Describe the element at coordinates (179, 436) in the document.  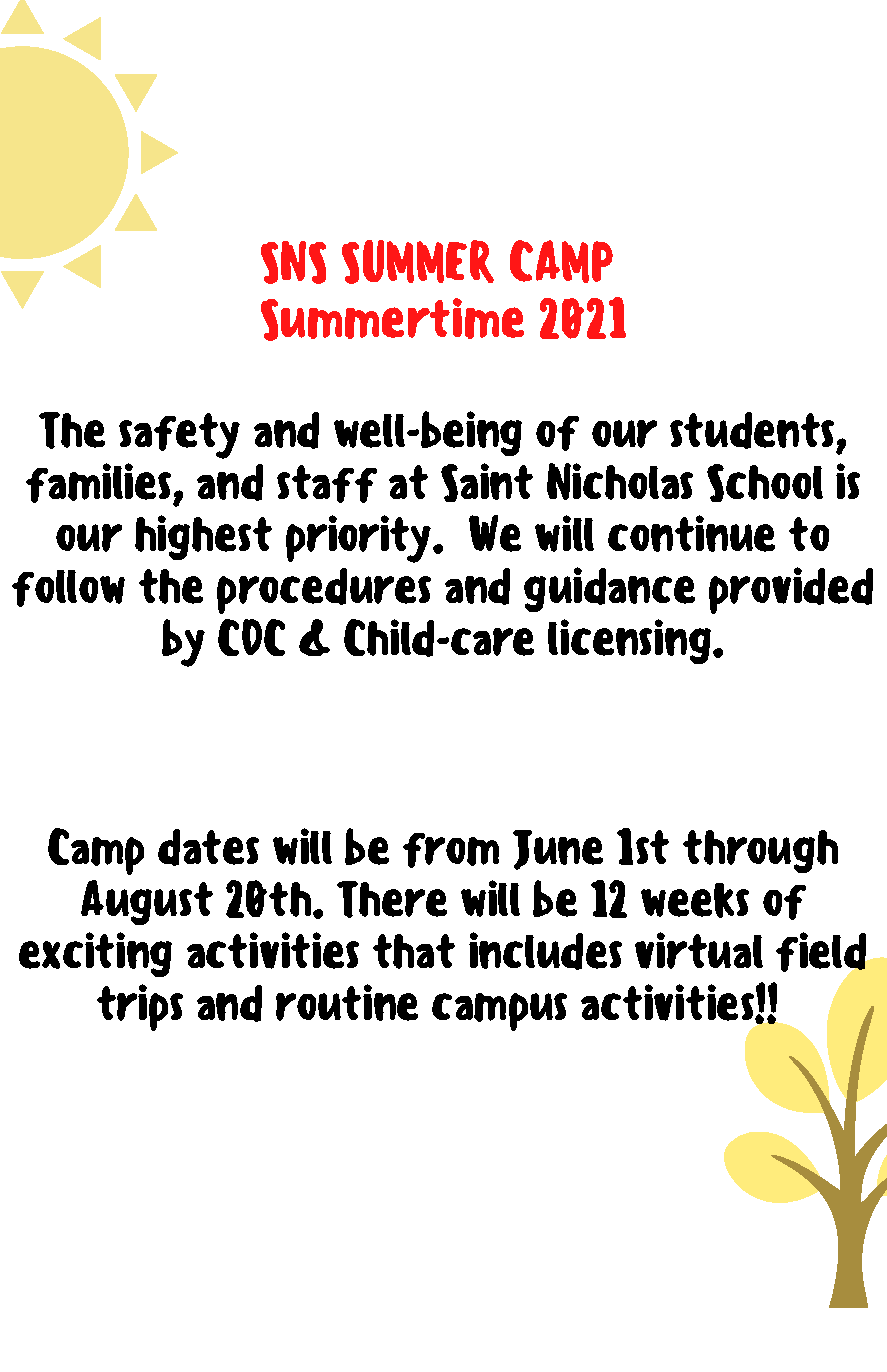
I see `safety` at that location.
